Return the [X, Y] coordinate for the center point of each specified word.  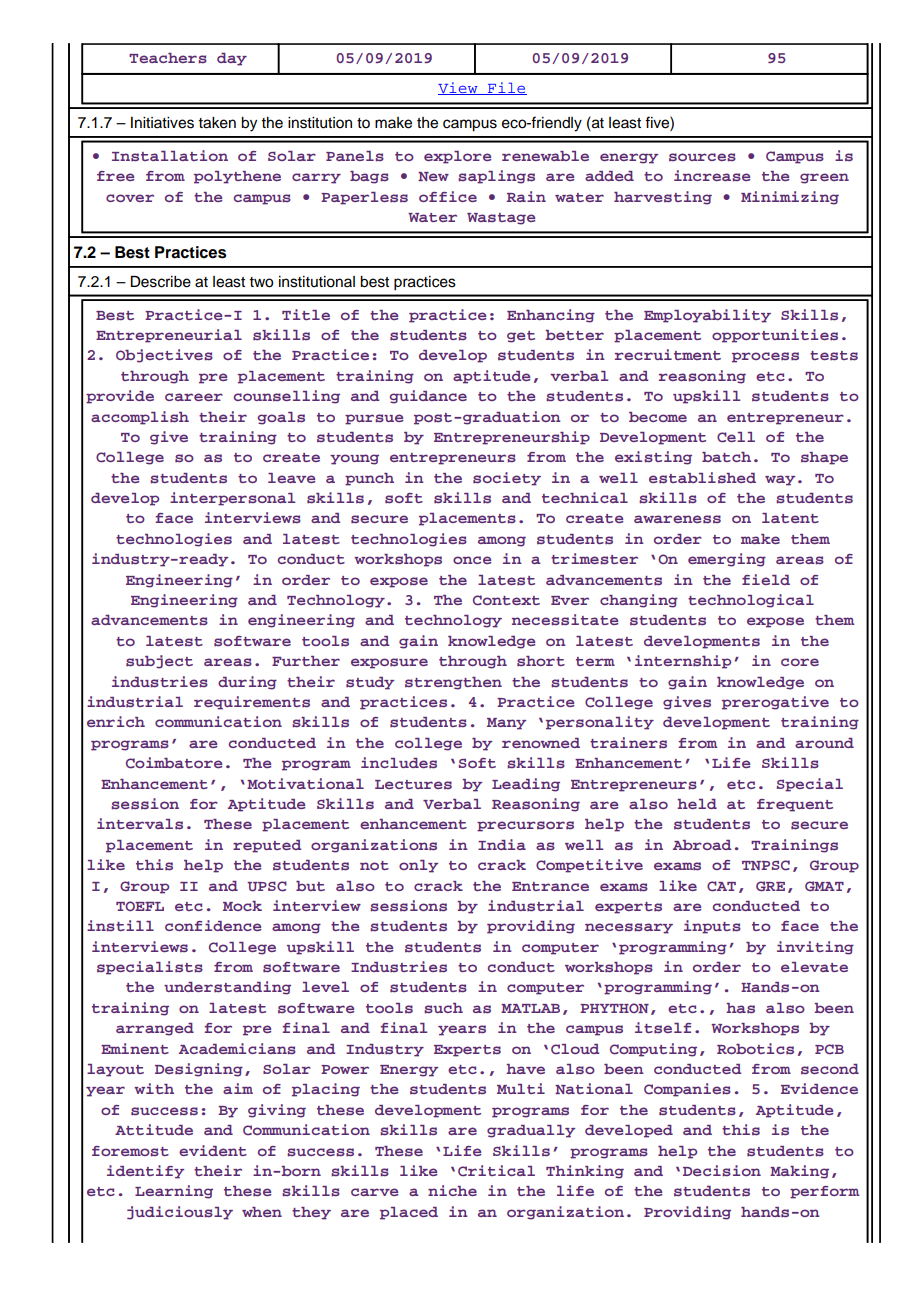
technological [751, 601]
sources [702, 157]
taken [217, 123]
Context [506, 600]
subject [159, 662]
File [506, 88]
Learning [174, 1192]
